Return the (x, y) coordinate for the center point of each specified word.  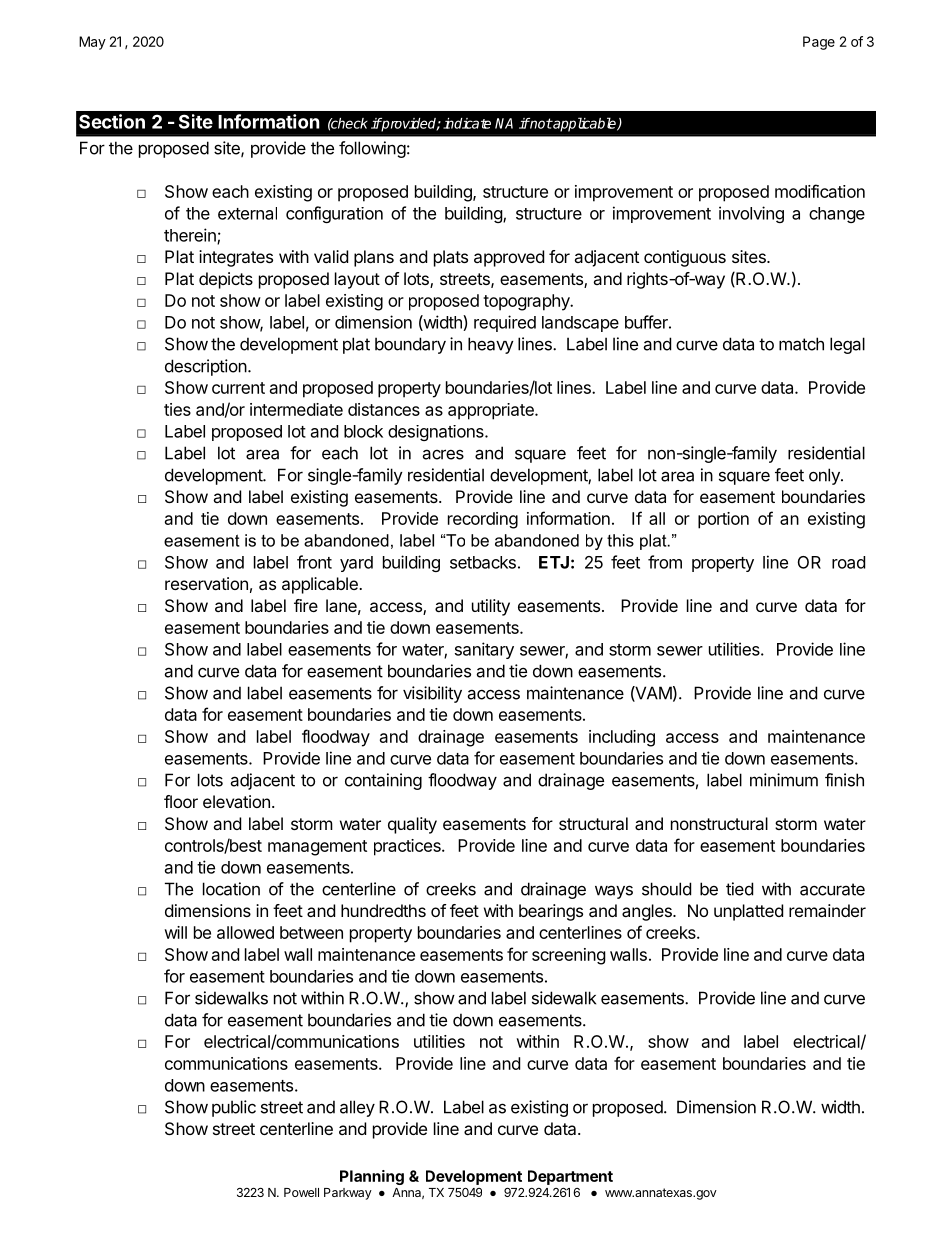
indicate (467, 123)
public (234, 1108)
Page (819, 43)
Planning (372, 1177)
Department (570, 1177)
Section (112, 121)
